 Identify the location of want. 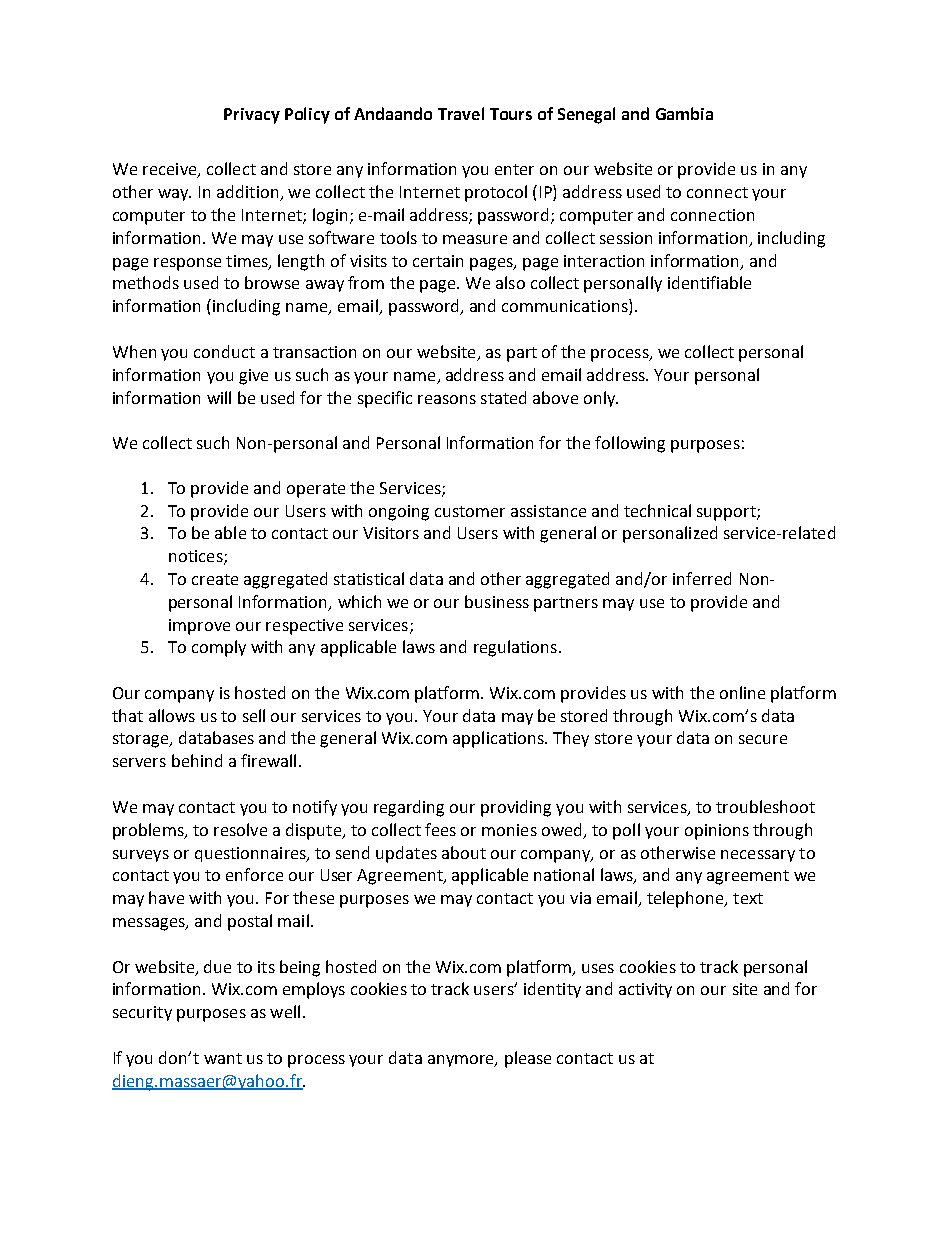
(223, 1058).
